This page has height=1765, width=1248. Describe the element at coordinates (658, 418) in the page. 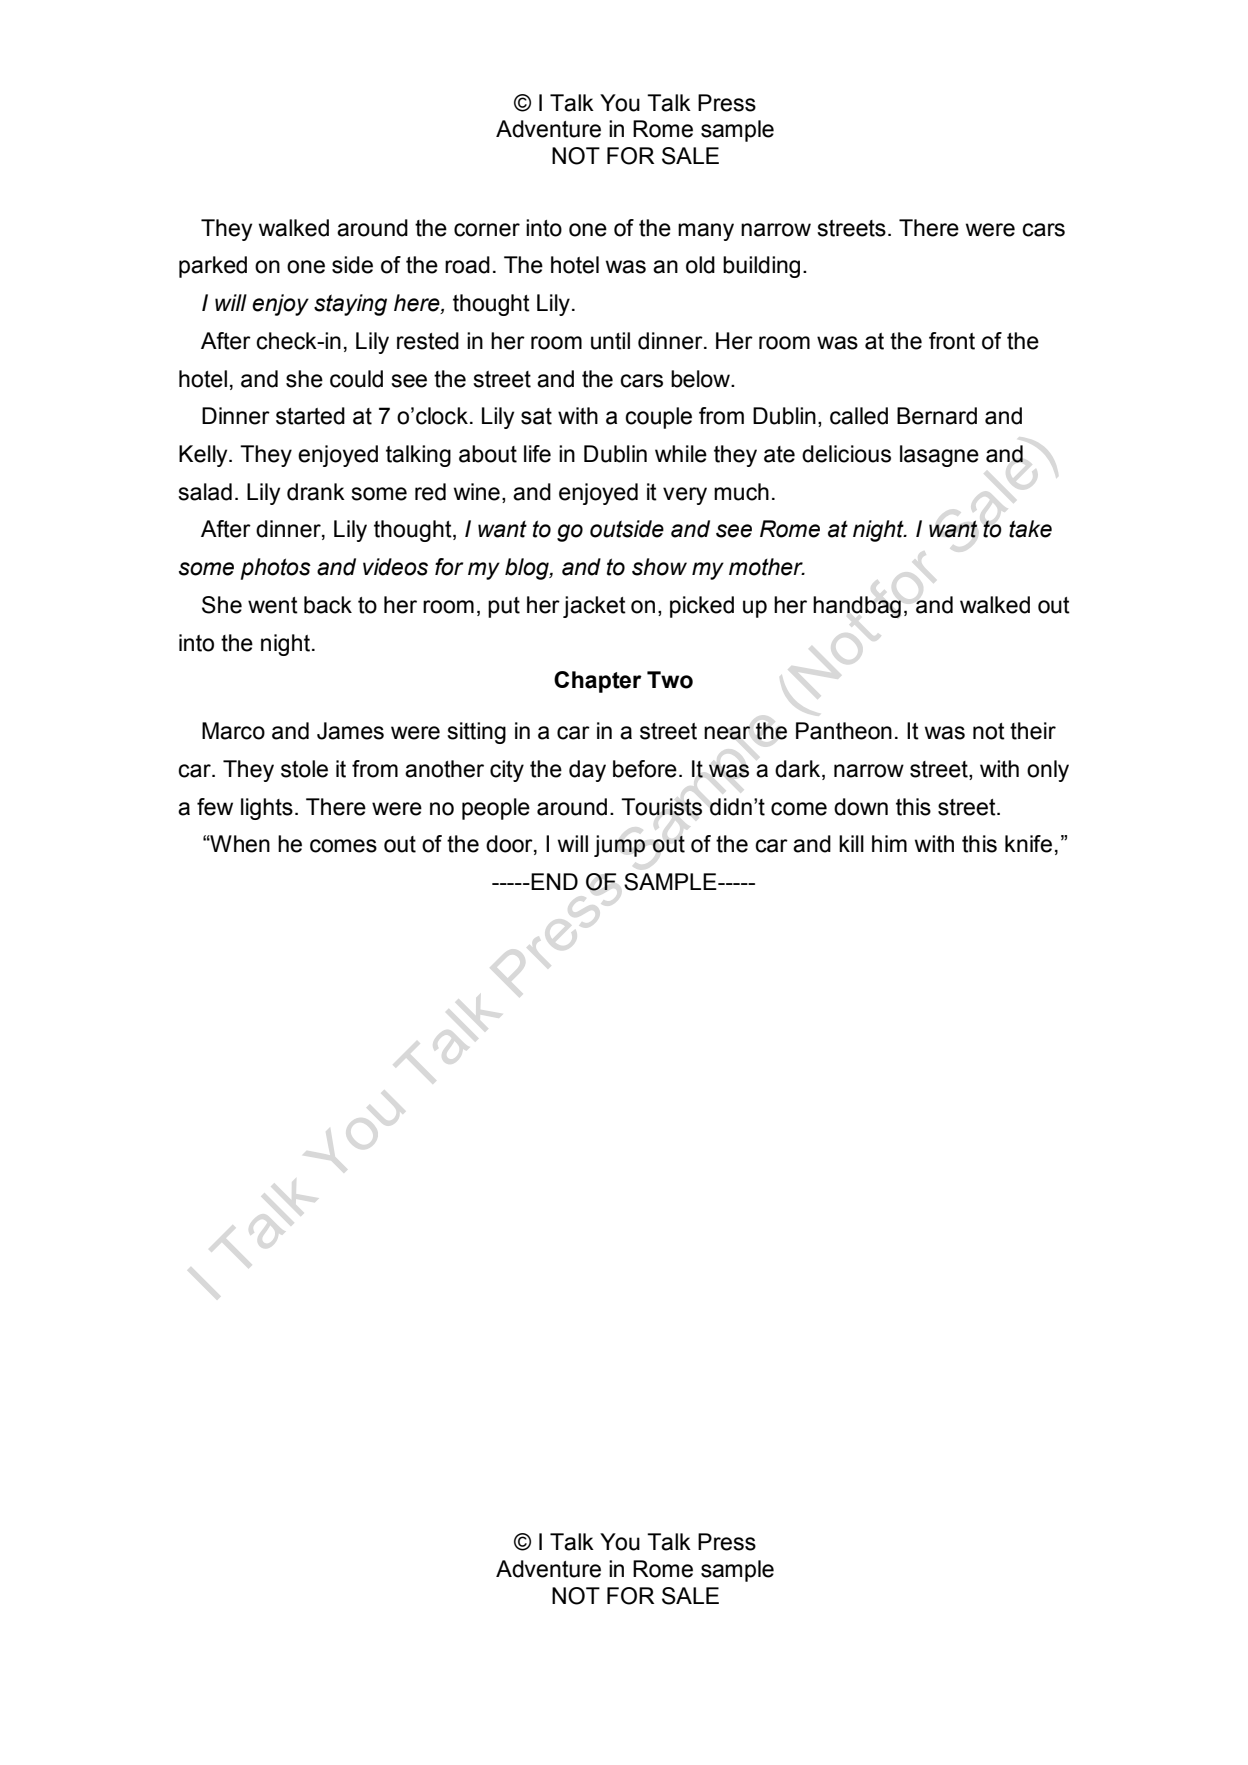

I see `couple` at that location.
